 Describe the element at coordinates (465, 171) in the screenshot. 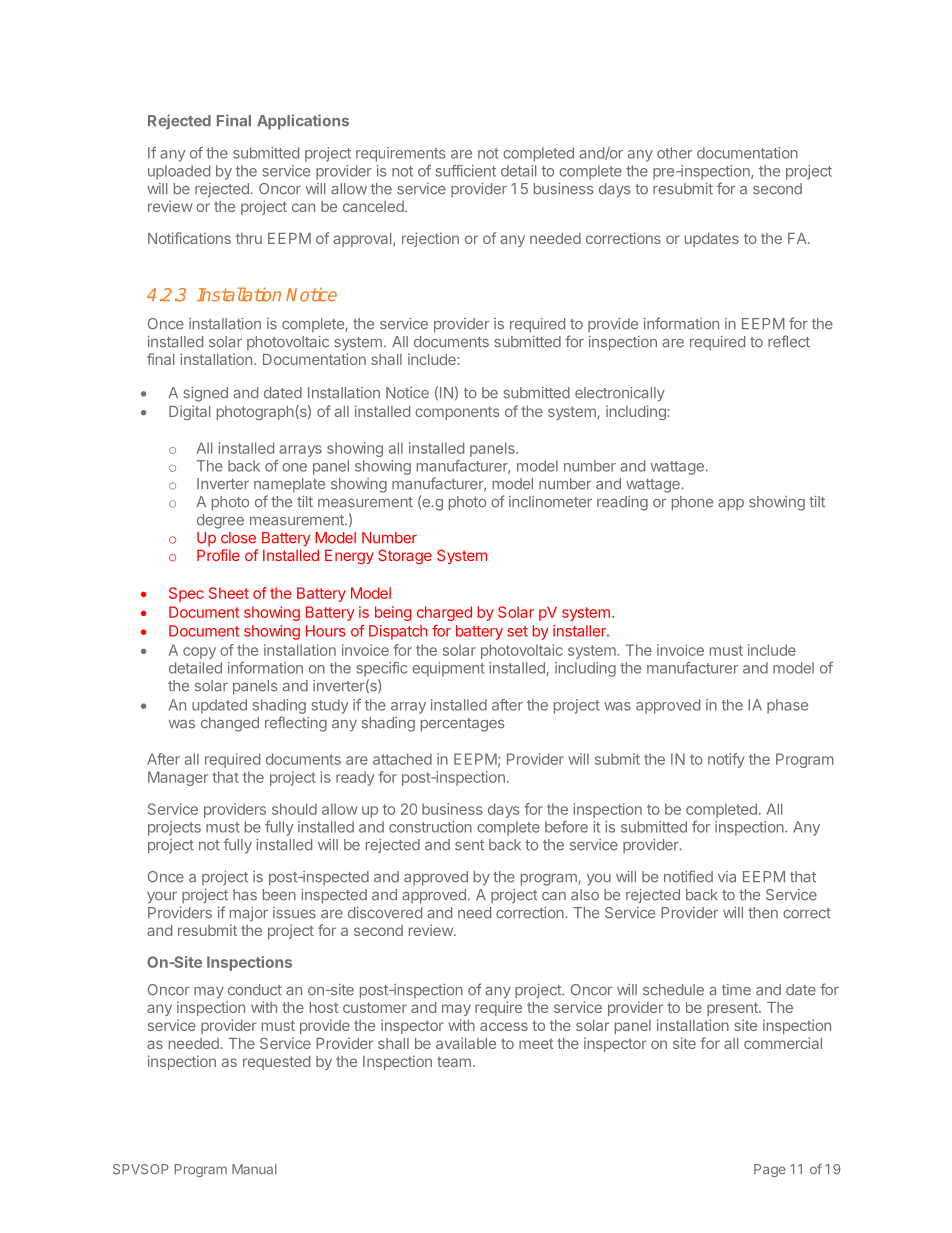

I see `sufficient` at that location.
